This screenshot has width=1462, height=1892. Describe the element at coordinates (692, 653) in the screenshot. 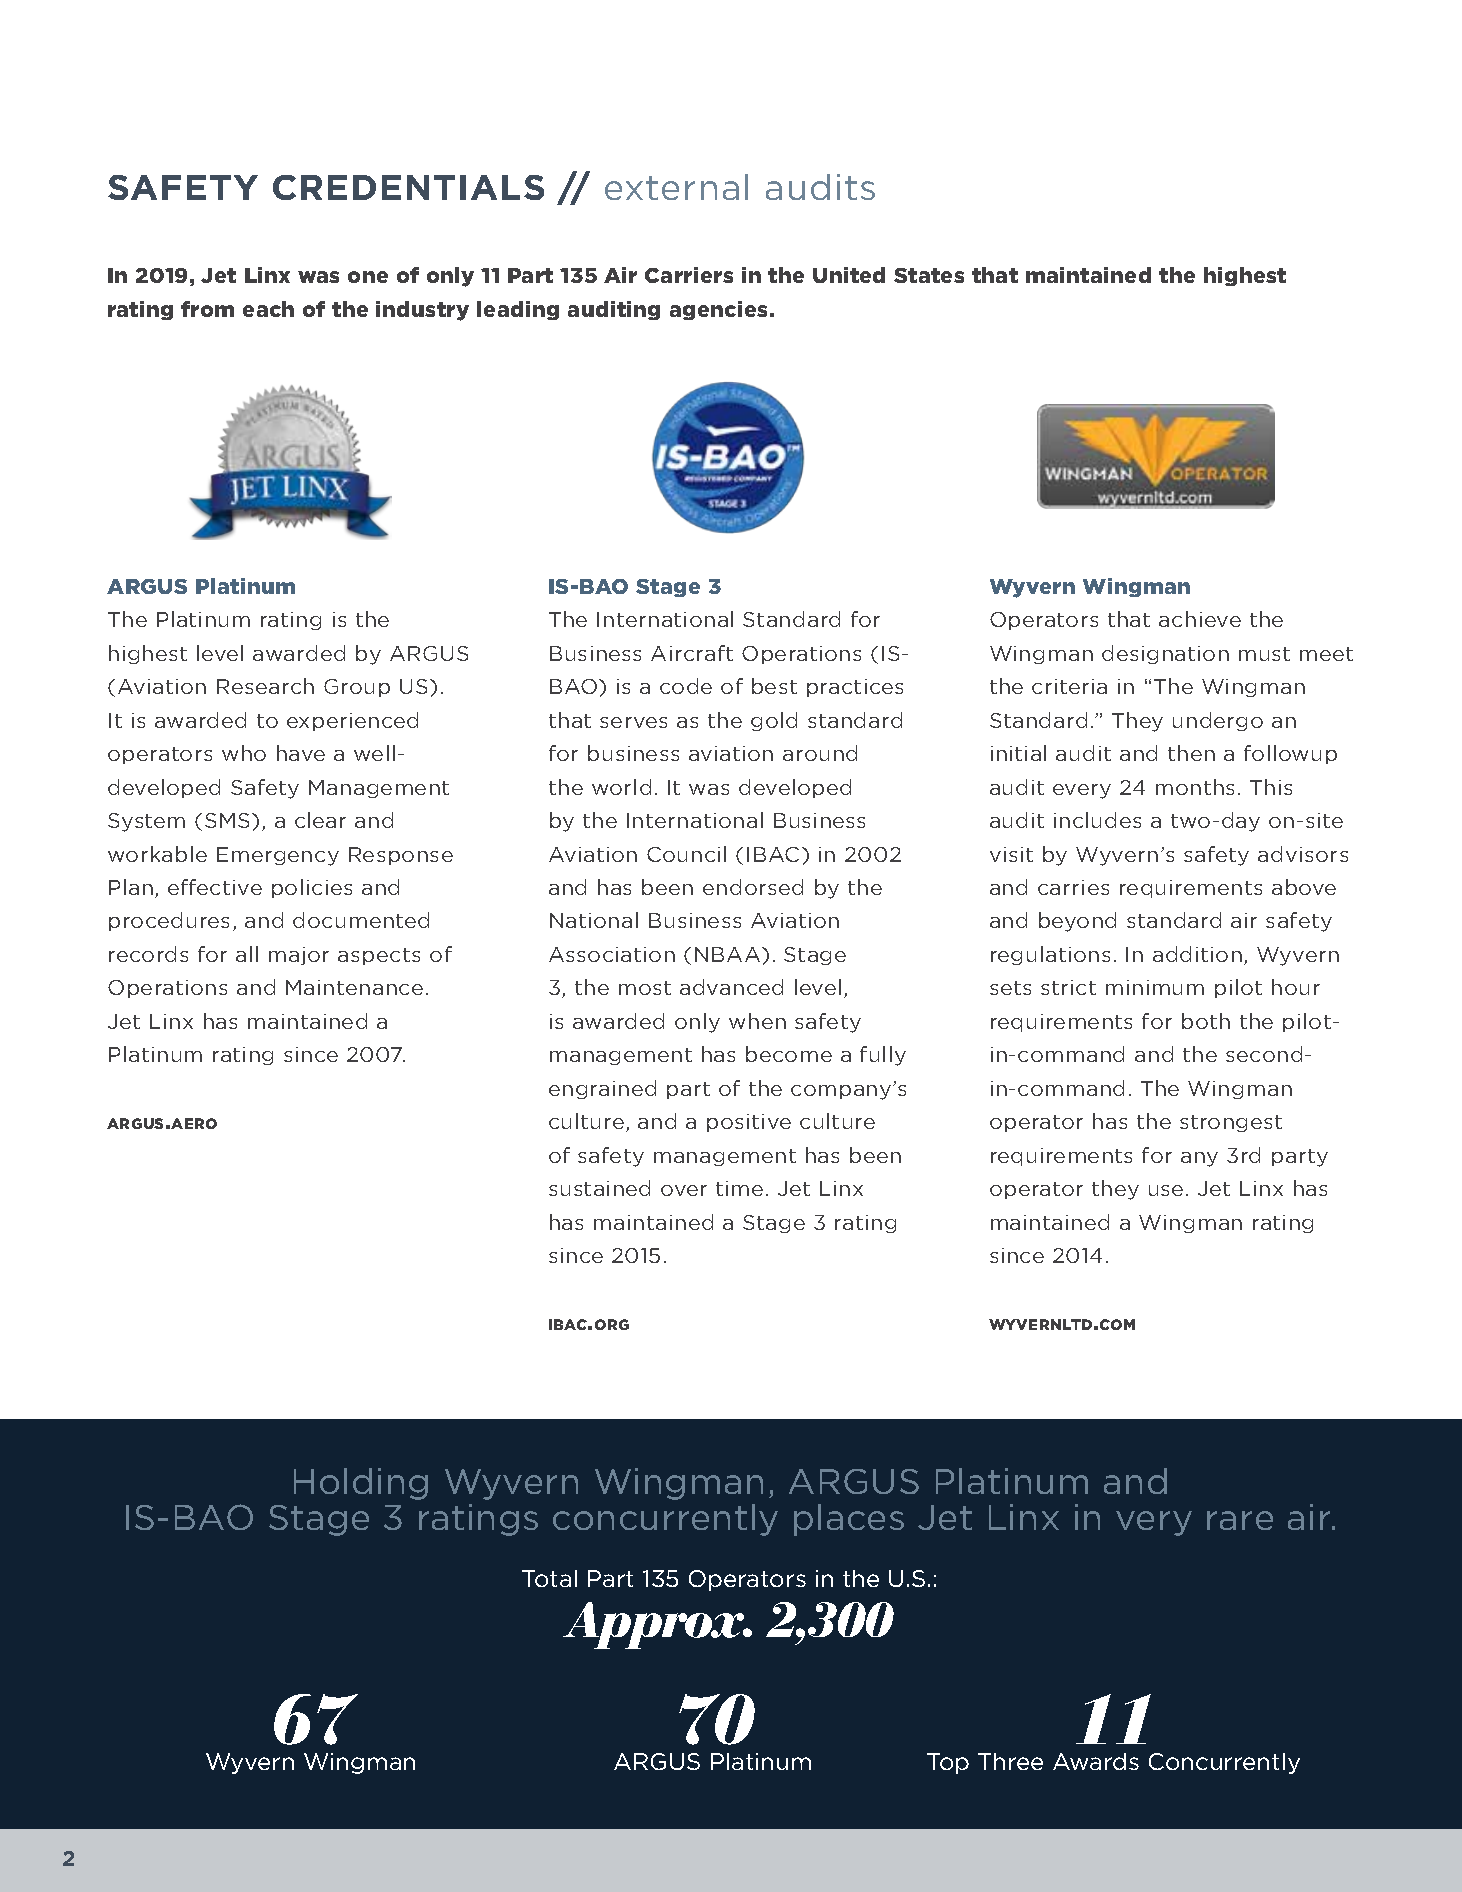

I see `Aircraft` at that location.
